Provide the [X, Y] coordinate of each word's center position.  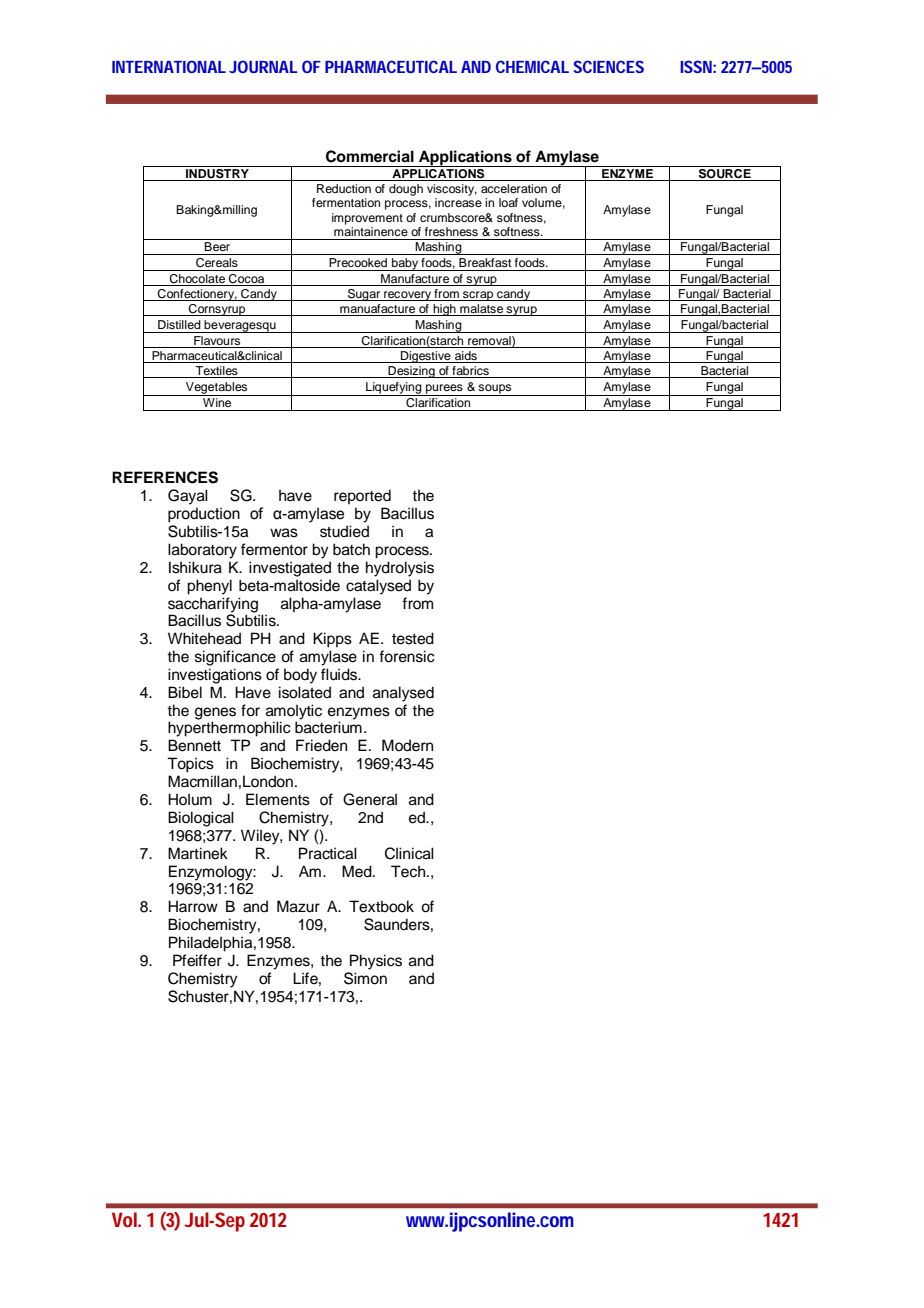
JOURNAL [263, 66]
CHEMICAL [532, 66]
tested [413, 638]
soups [495, 390]
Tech [409, 871]
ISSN [696, 66]
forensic [407, 656]
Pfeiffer [197, 960]
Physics [376, 962]
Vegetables [217, 389]
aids [466, 357]
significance [235, 658]
